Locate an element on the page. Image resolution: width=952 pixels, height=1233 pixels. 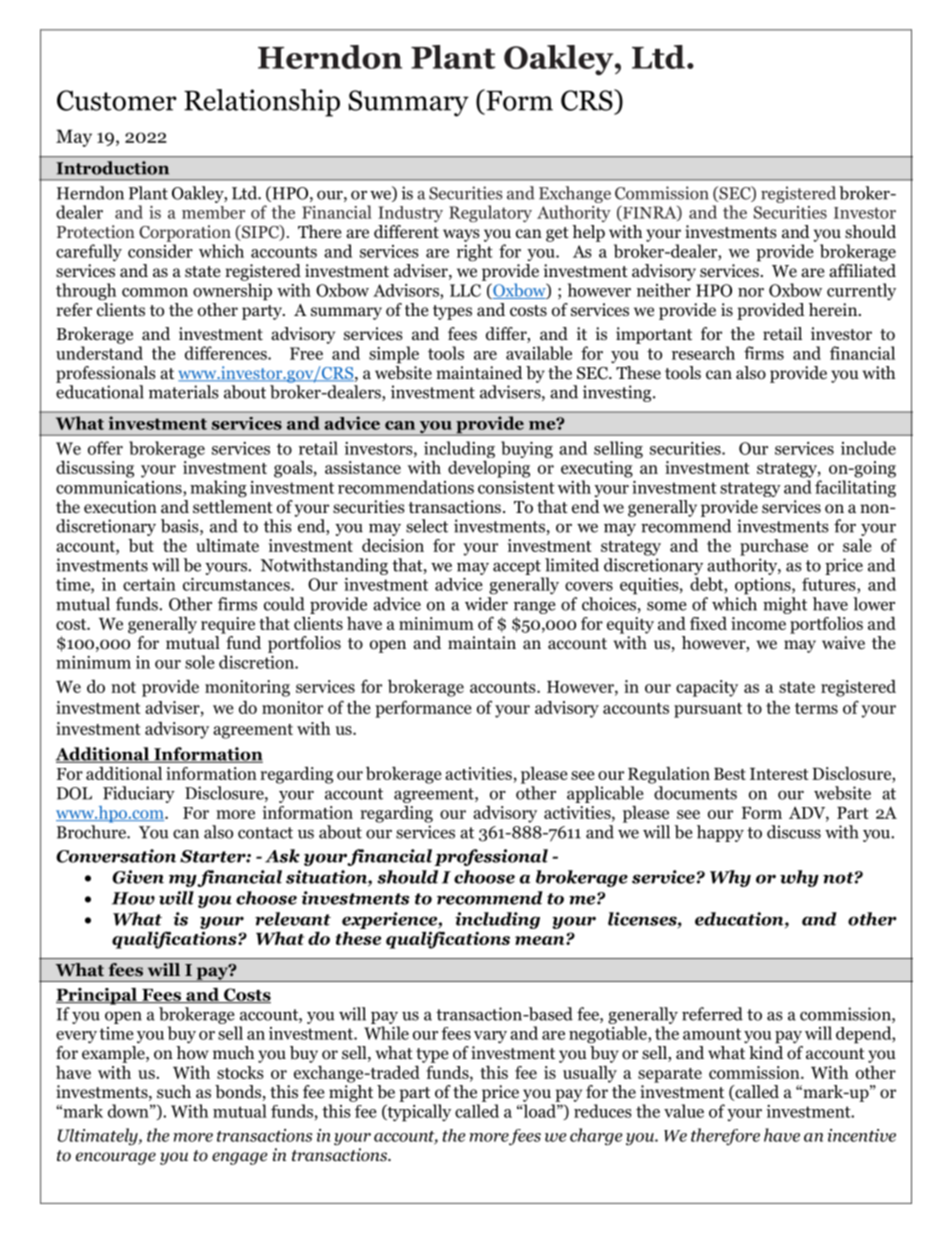
wider is located at coordinates (486, 604).
